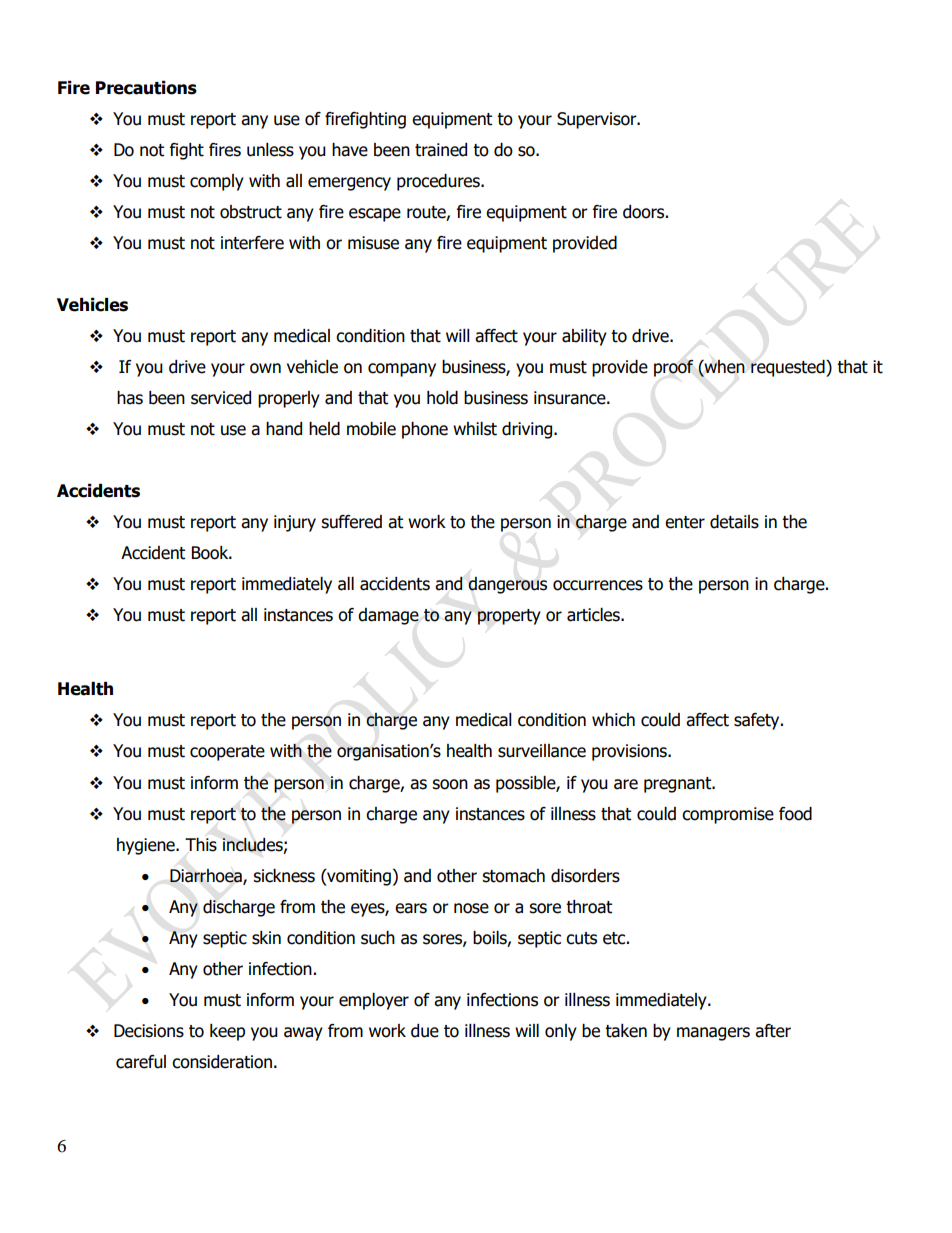  Describe the element at coordinates (674, 368) in the screenshot. I see `proof` at that location.
